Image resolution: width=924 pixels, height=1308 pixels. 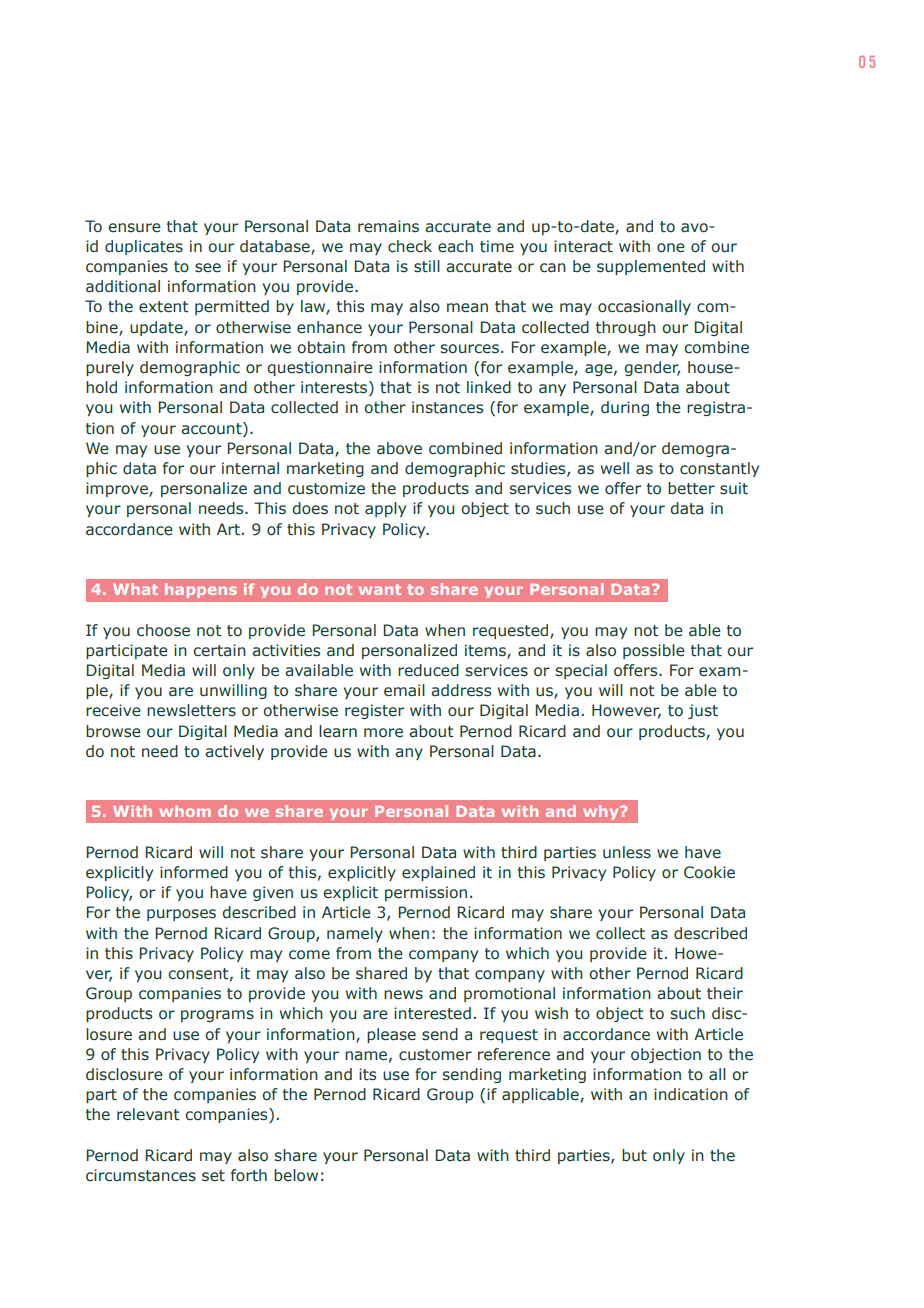 What do you see at coordinates (181, 915) in the screenshot?
I see `purposes` at bounding box center [181, 915].
